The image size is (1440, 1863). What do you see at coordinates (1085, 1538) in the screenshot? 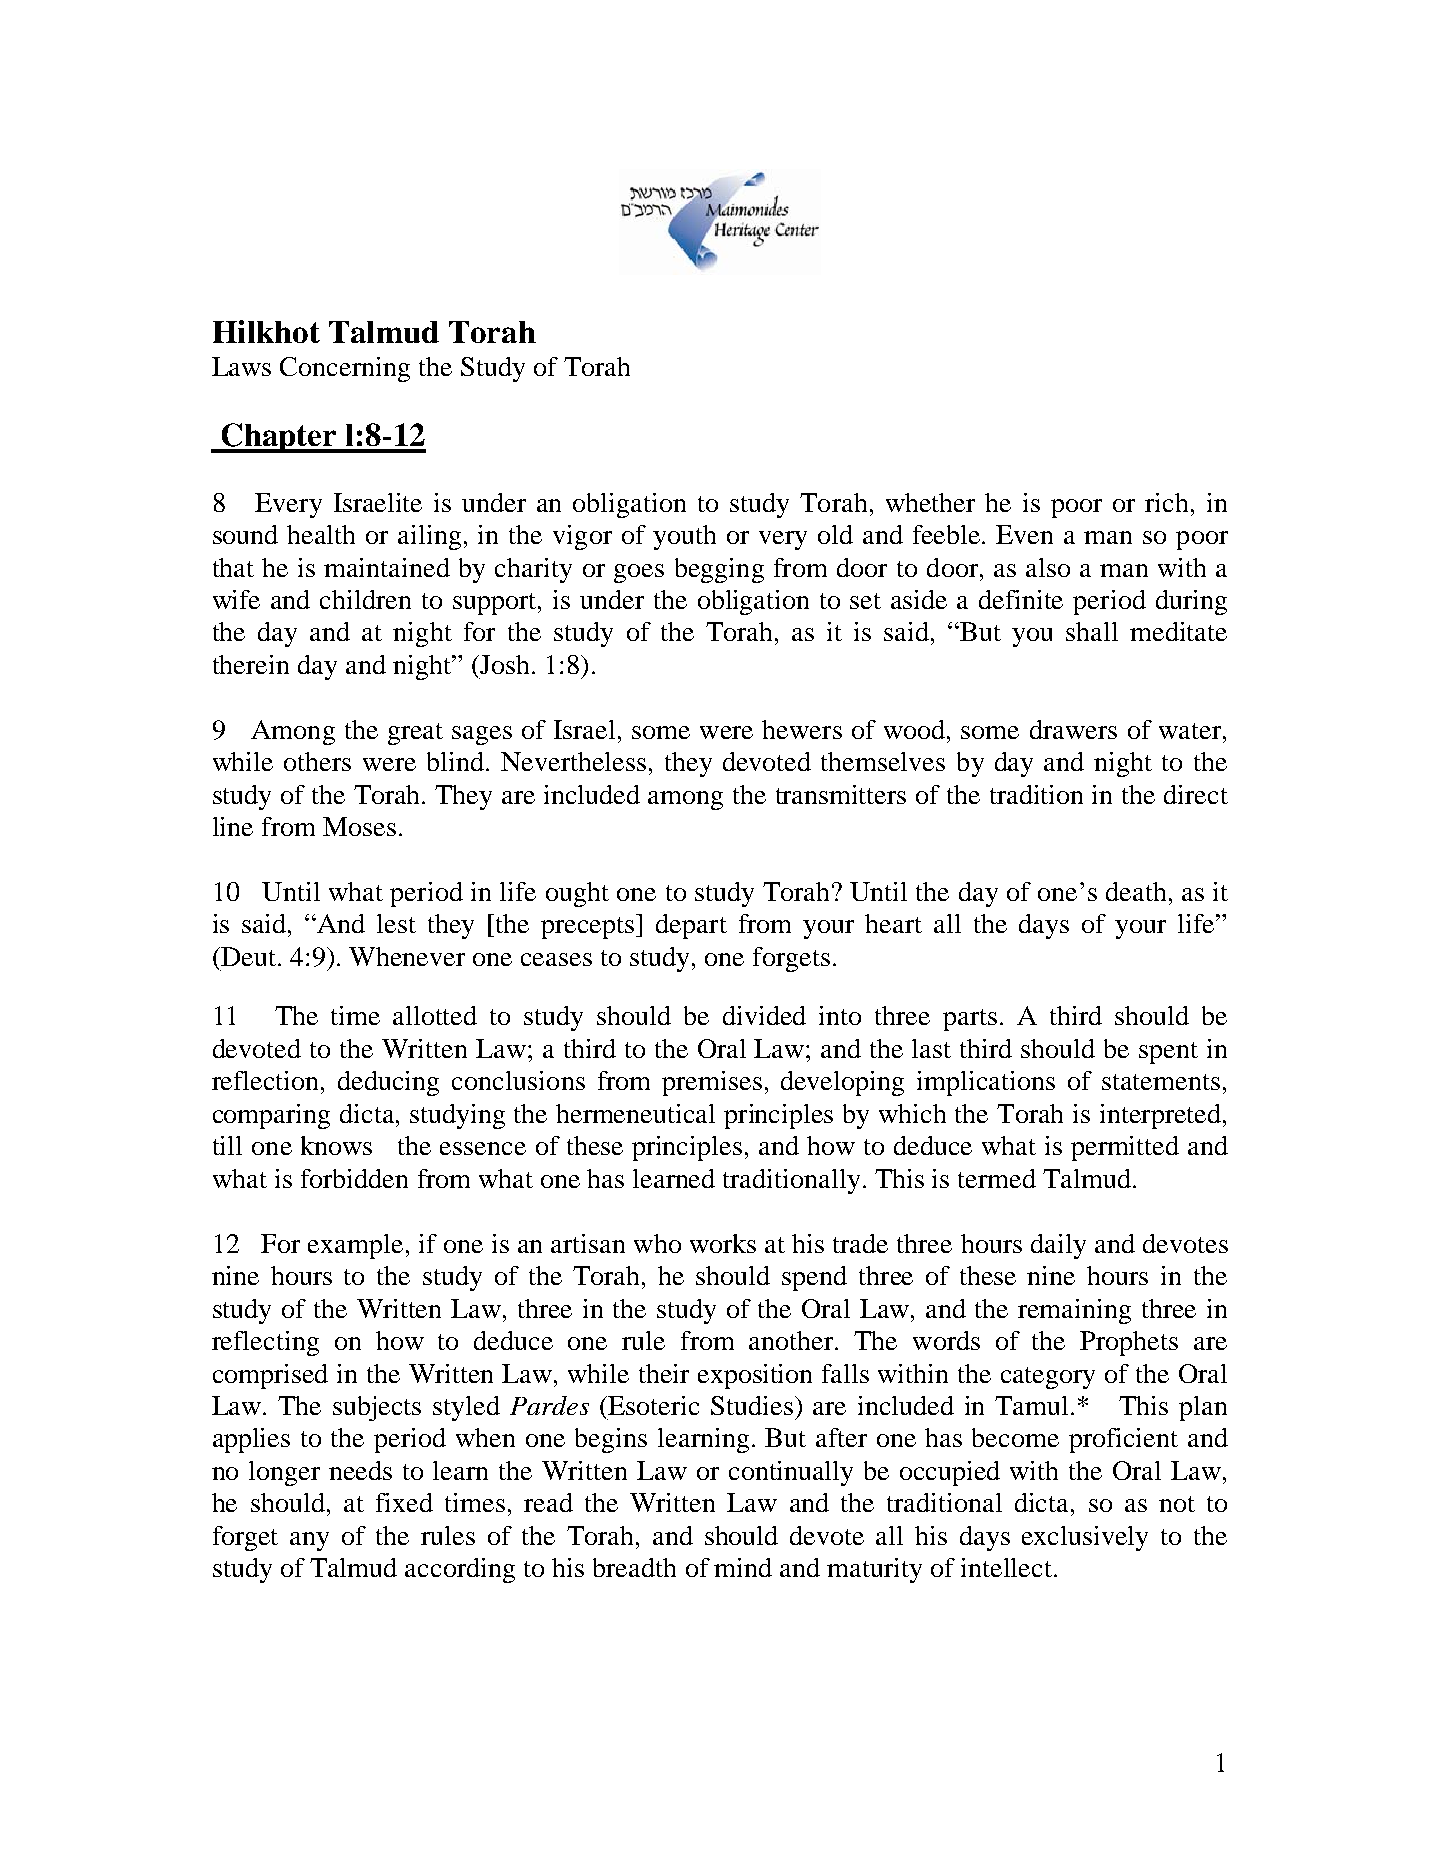
I see `exclusively` at bounding box center [1085, 1538].
